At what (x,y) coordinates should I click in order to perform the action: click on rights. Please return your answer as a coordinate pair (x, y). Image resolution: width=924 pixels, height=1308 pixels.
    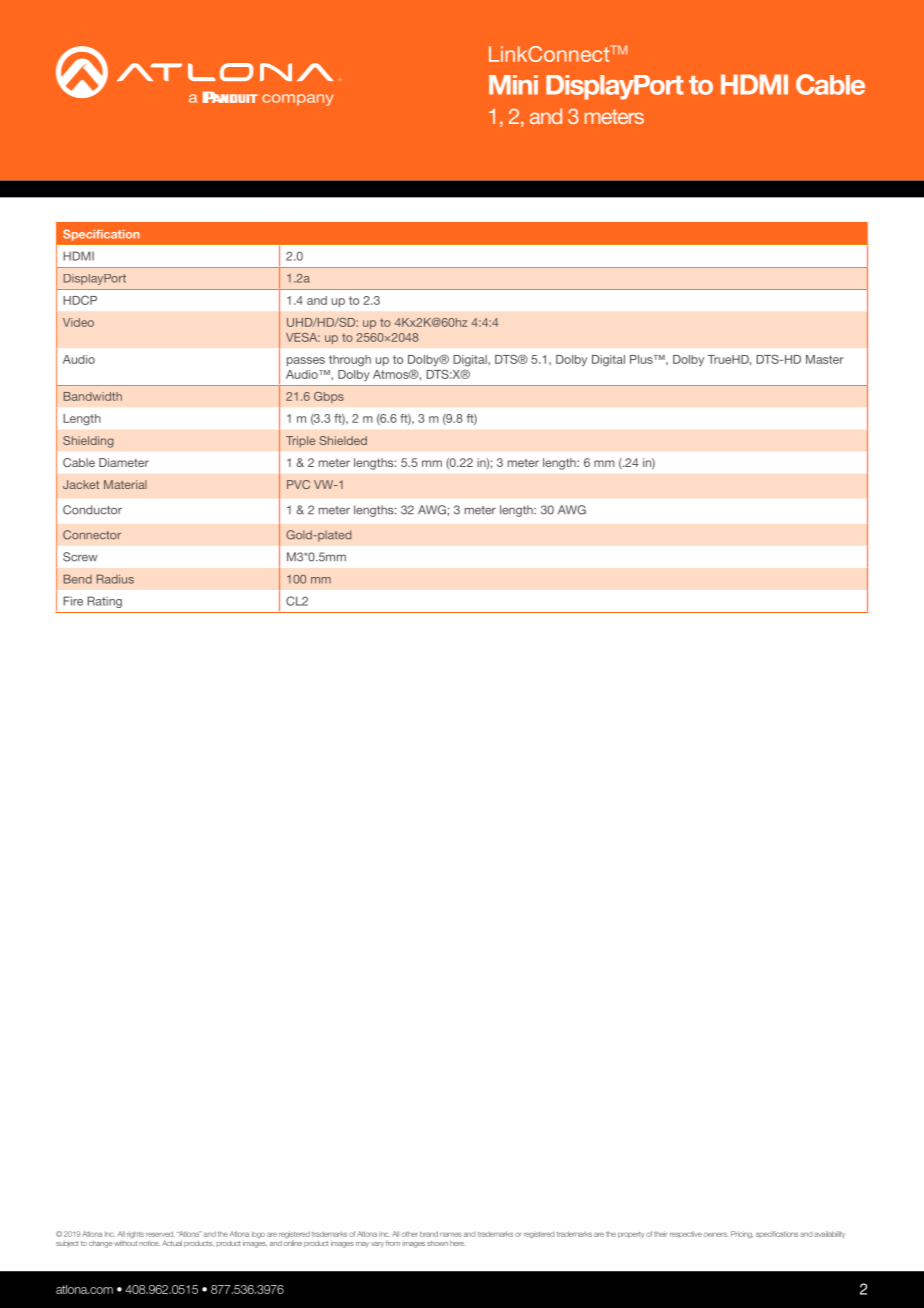
    Looking at the image, I should click on (135, 1235).
